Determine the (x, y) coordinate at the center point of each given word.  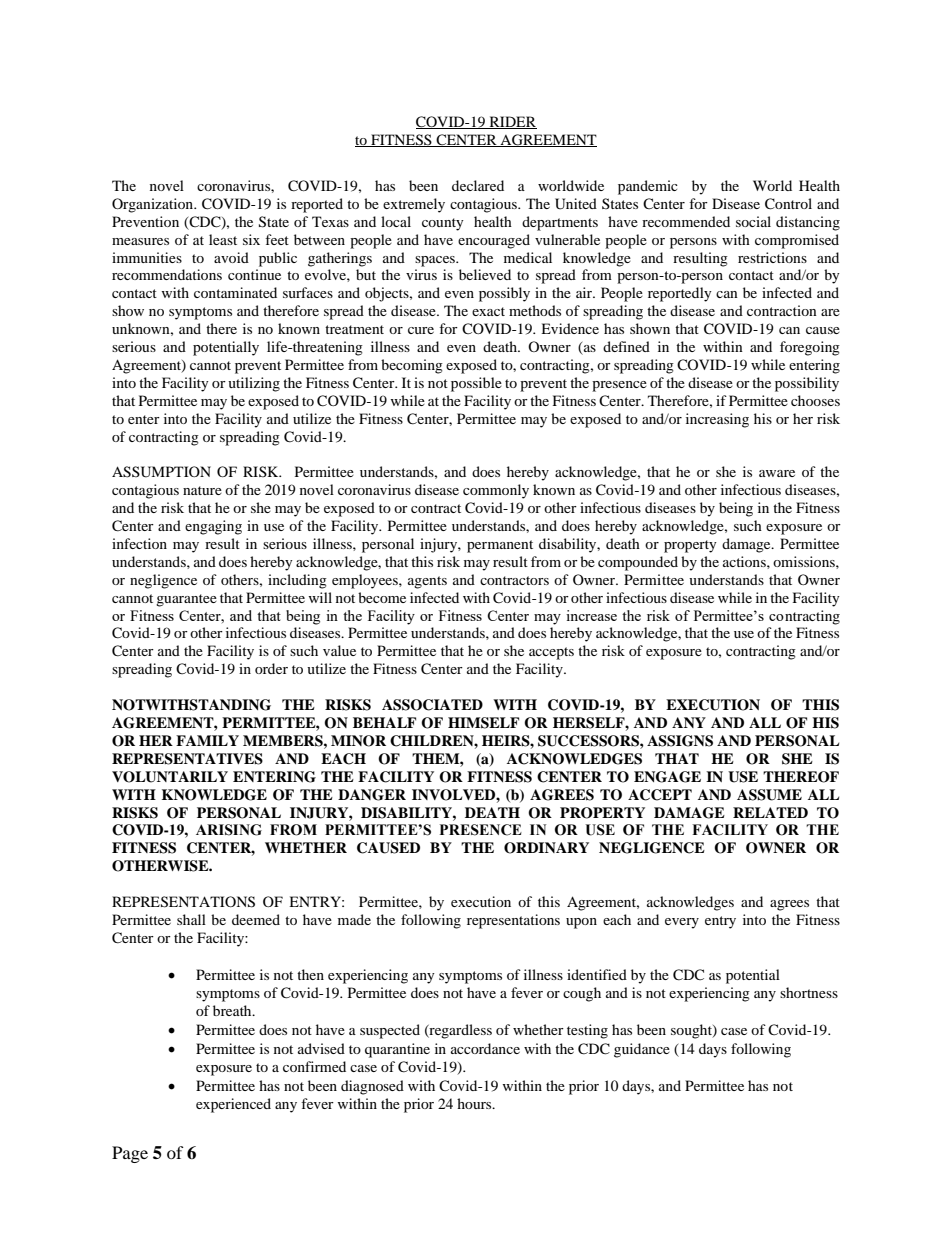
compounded (638, 563)
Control (788, 204)
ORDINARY (546, 848)
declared (478, 185)
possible (476, 384)
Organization (154, 205)
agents (427, 582)
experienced (233, 1105)
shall (191, 919)
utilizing (254, 384)
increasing (717, 420)
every (682, 923)
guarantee (186, 600)
